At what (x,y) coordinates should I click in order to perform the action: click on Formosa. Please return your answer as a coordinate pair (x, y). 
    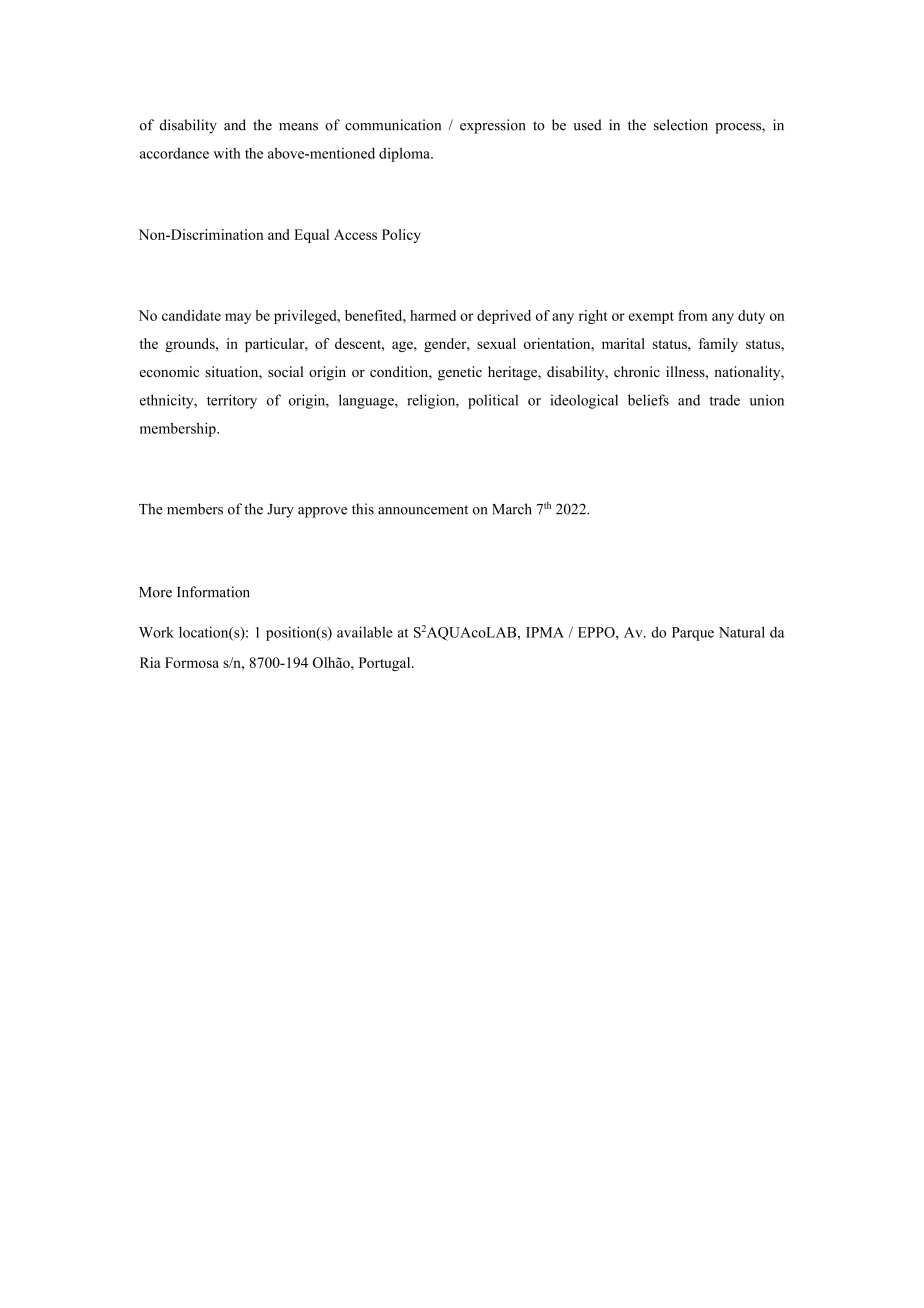
    Looking at the image, I should click on (192, 662).
